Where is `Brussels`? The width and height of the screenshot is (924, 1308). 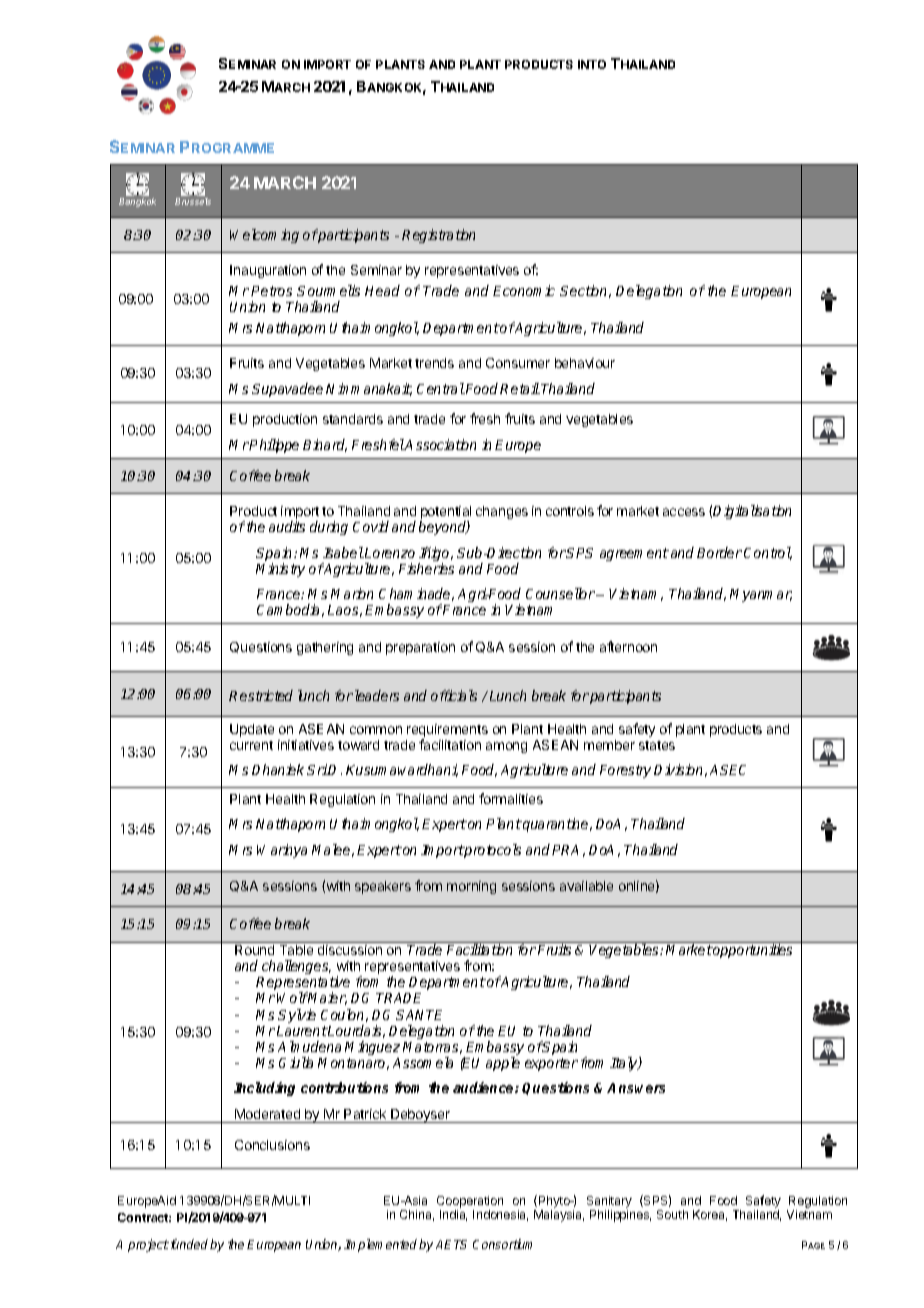 Brussels is located at coordinates (193, 201).
